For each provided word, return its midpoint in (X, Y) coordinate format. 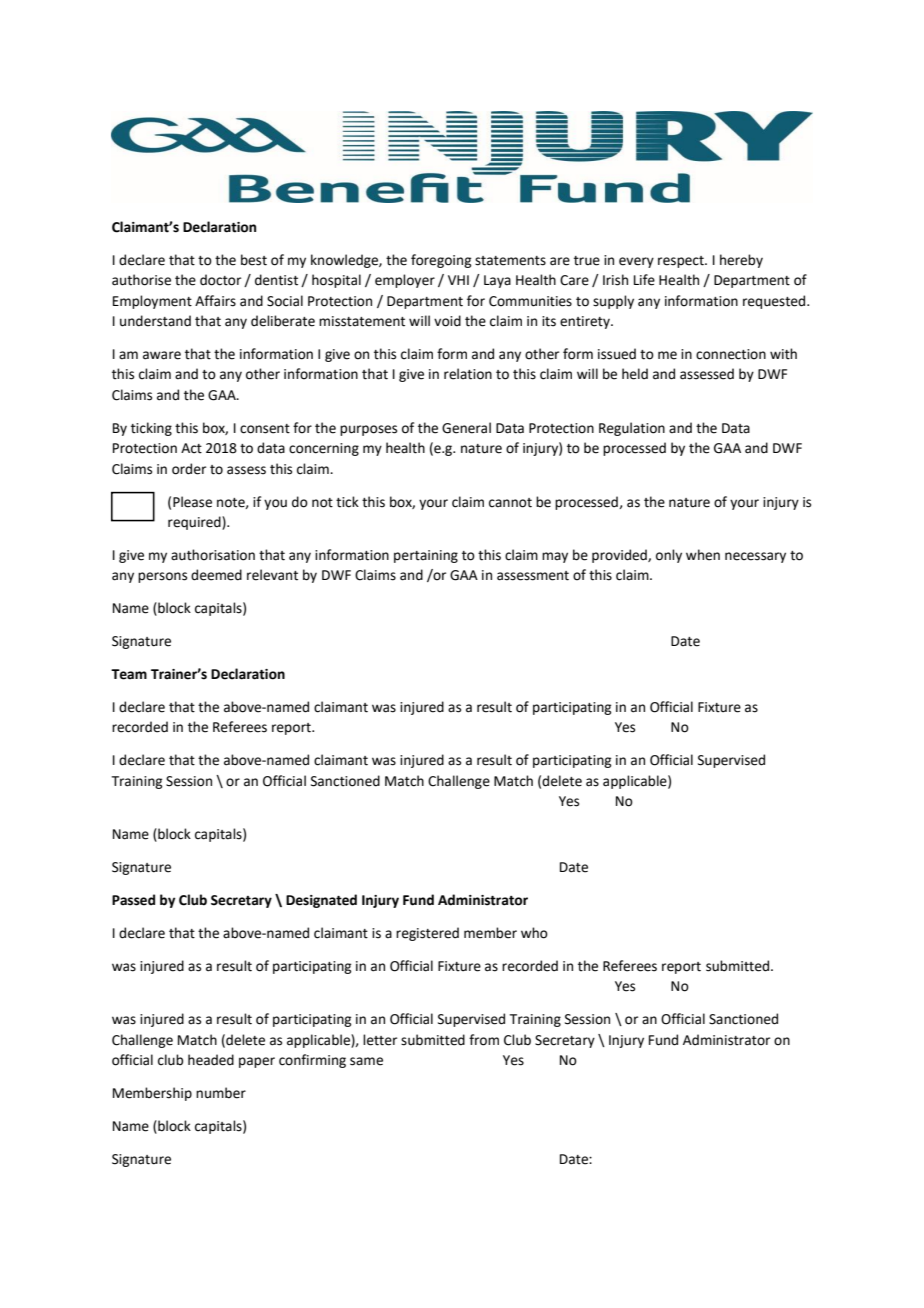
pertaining (426, 556)
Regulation (632, 429)
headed (211, 1060)
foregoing (441, 261)
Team (129, 674)
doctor (220, 280)
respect (682, 262)
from (484, 1040)
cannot (510, 503)
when (703, 555)
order (189, 469)
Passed (133, 900)
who (534, 933)
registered (427, 934)
